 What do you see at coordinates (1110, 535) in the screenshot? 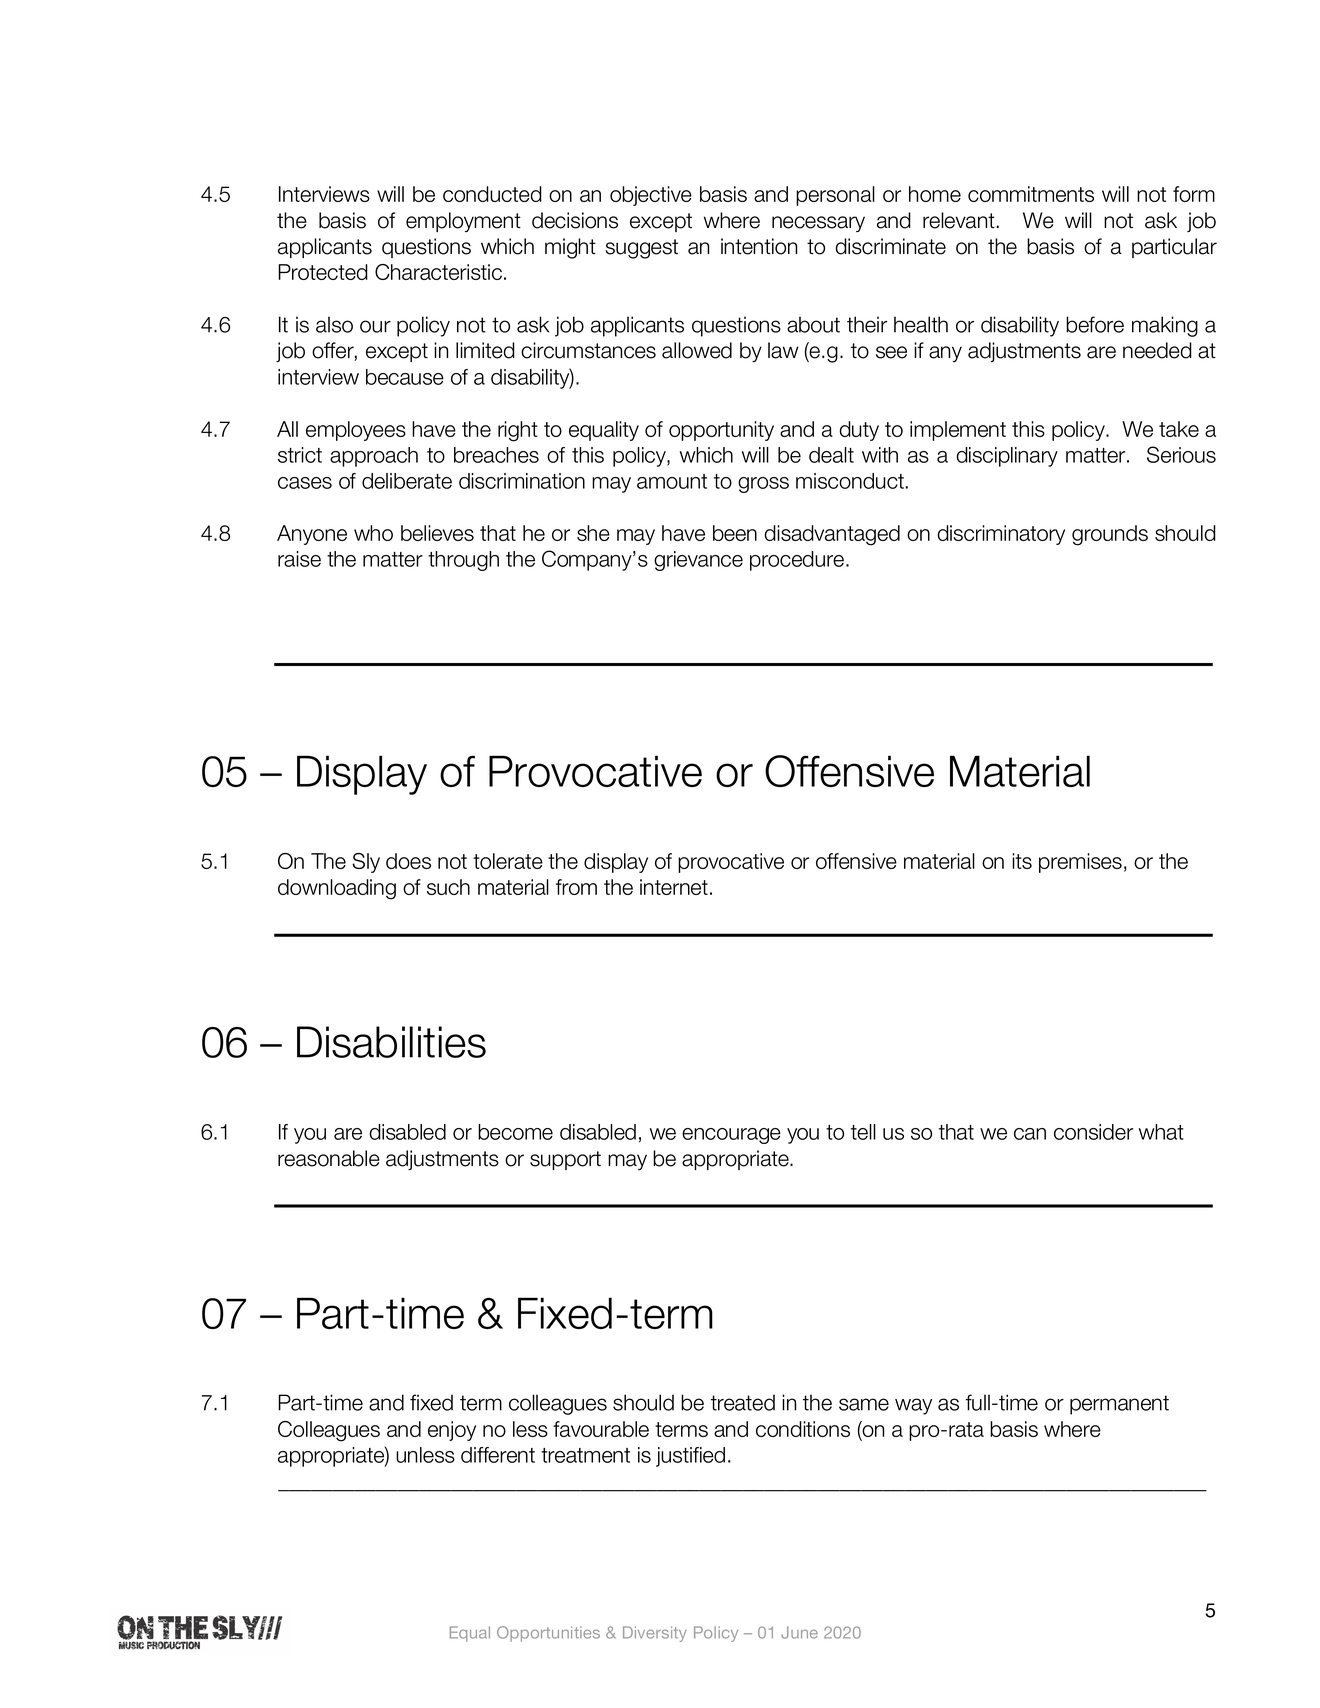
I see `grounds` at bounding box center [1110, 535].
